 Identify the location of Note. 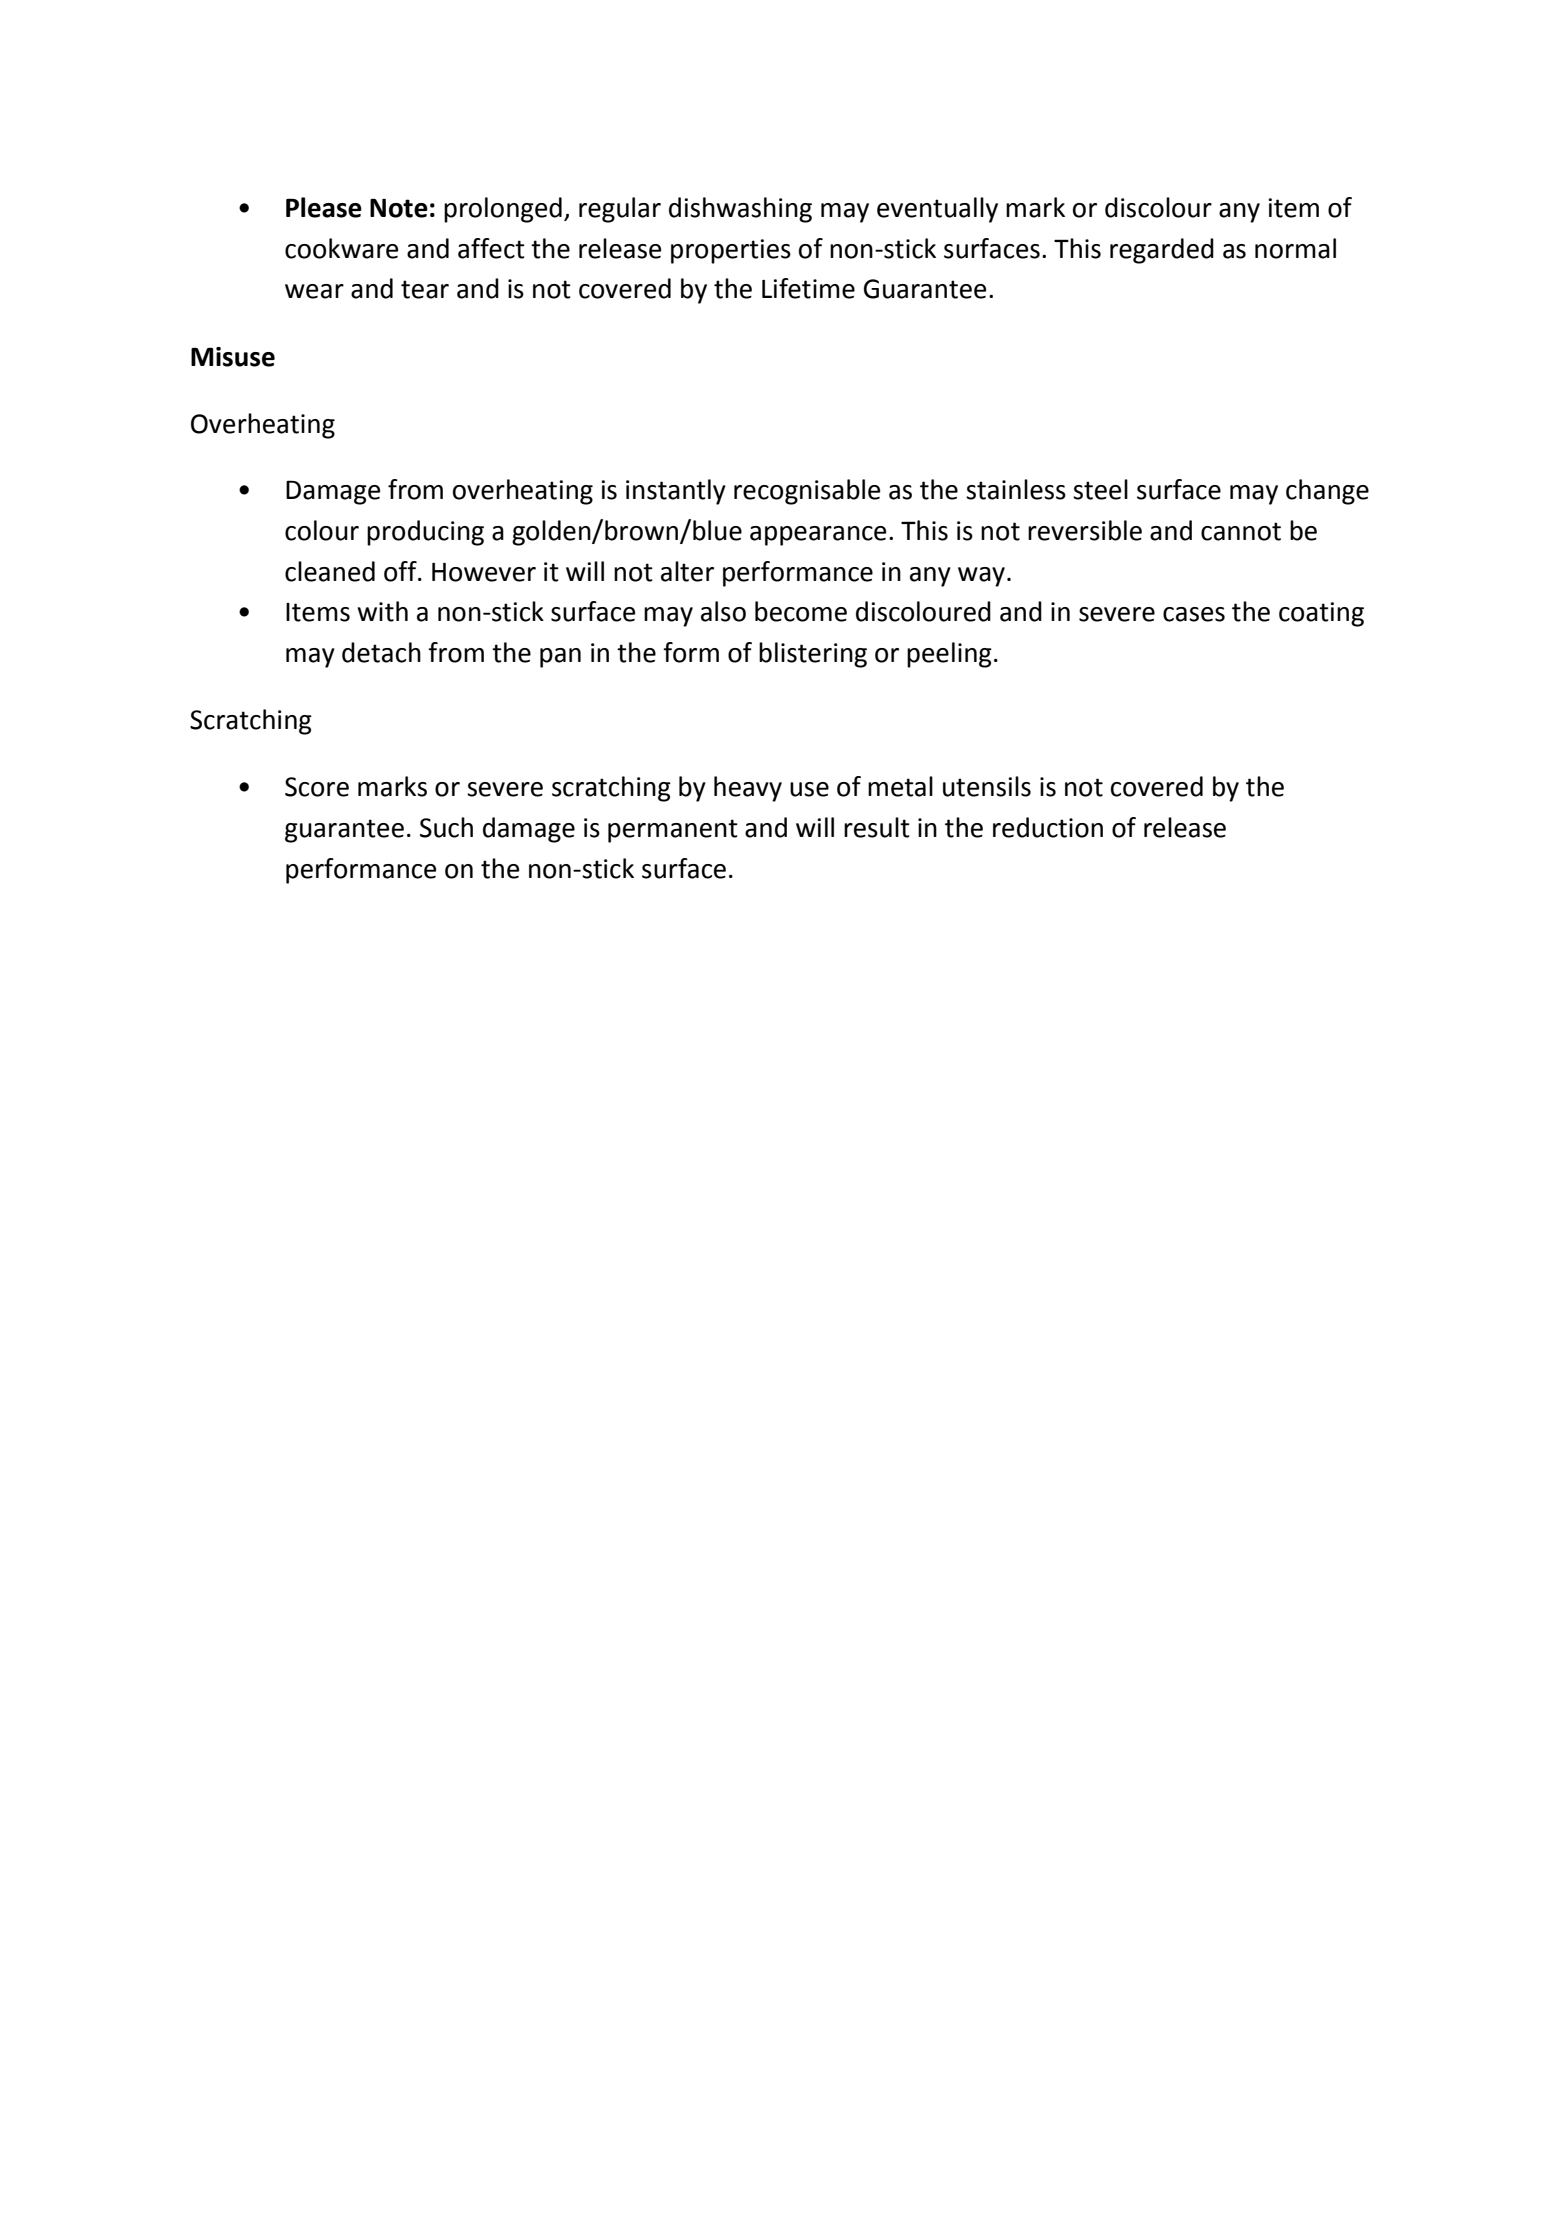
(399, 208).
